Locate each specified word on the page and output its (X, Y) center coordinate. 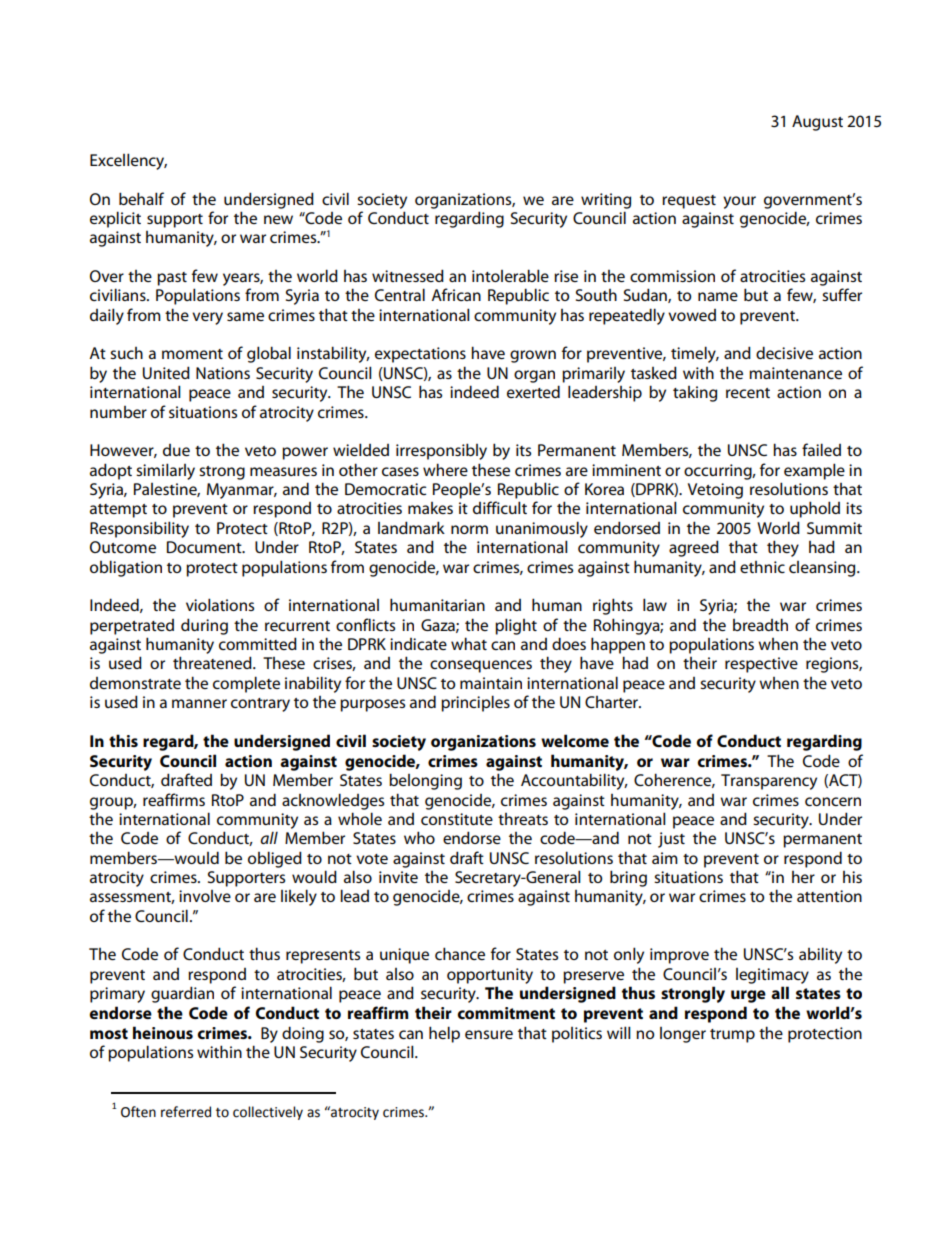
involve (205, 896)
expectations (420, 355)
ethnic (762, 567)
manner (199, 703)
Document (205, 547)
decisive (784, 352)
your (739, 202)
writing (606, 201)
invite (398, 877)
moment (192, 354)
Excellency (128, 161)
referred (186, 1112)
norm (469, 529)
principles (475, 703)
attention (829, 896)
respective (761, 665)
